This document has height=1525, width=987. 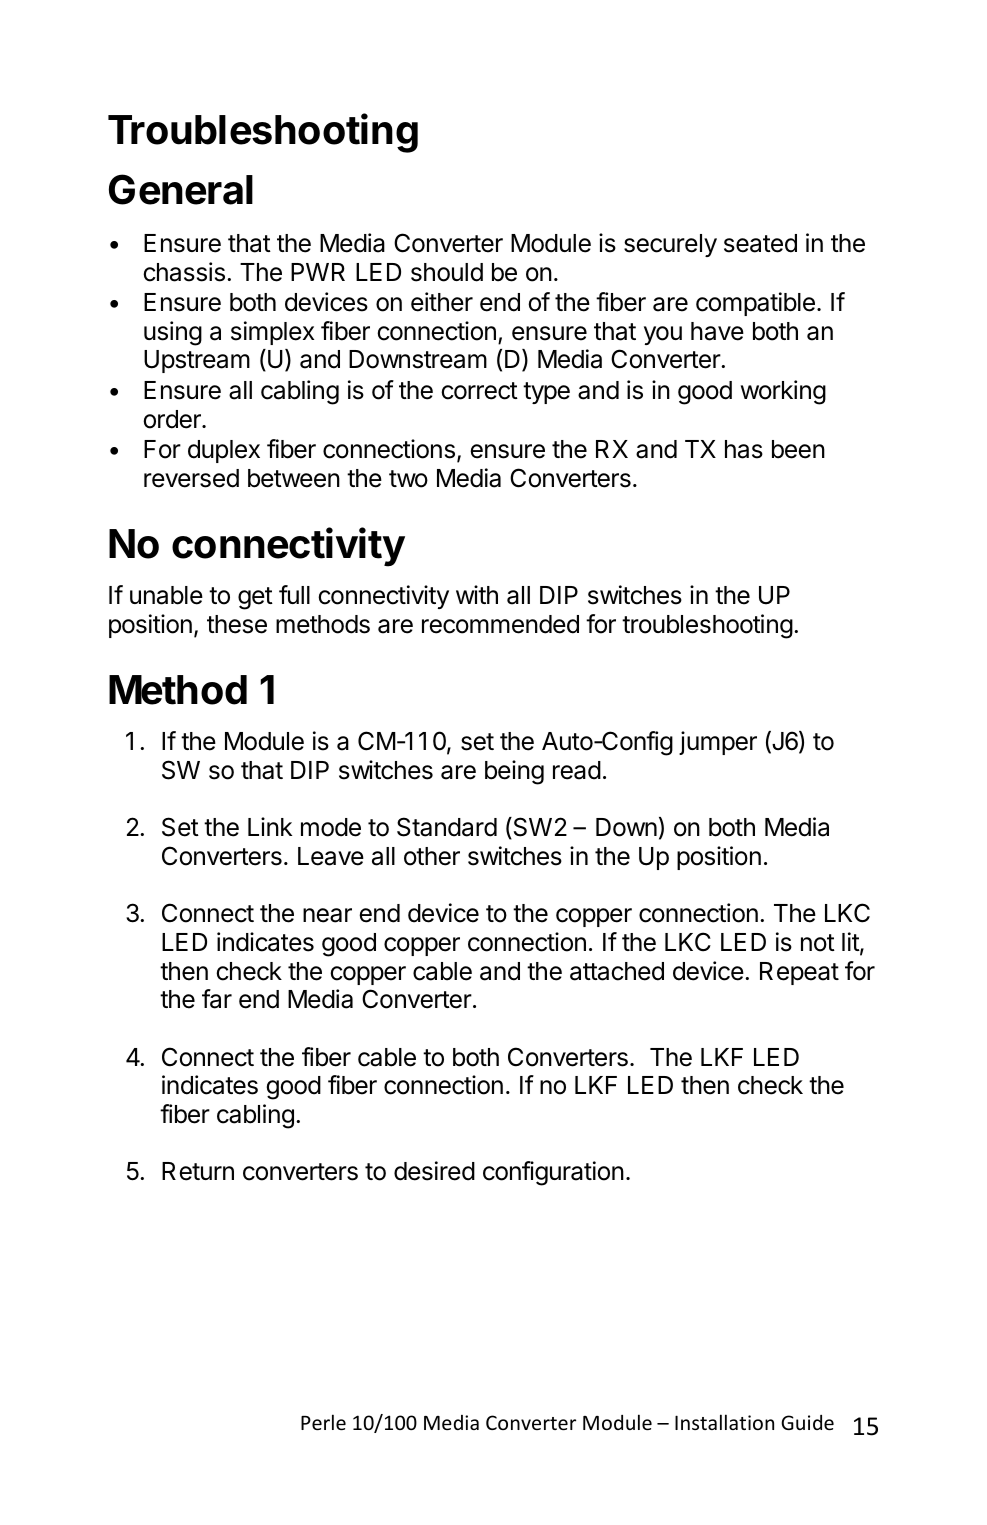 I want to click on far, so click(x=217, y=999).
